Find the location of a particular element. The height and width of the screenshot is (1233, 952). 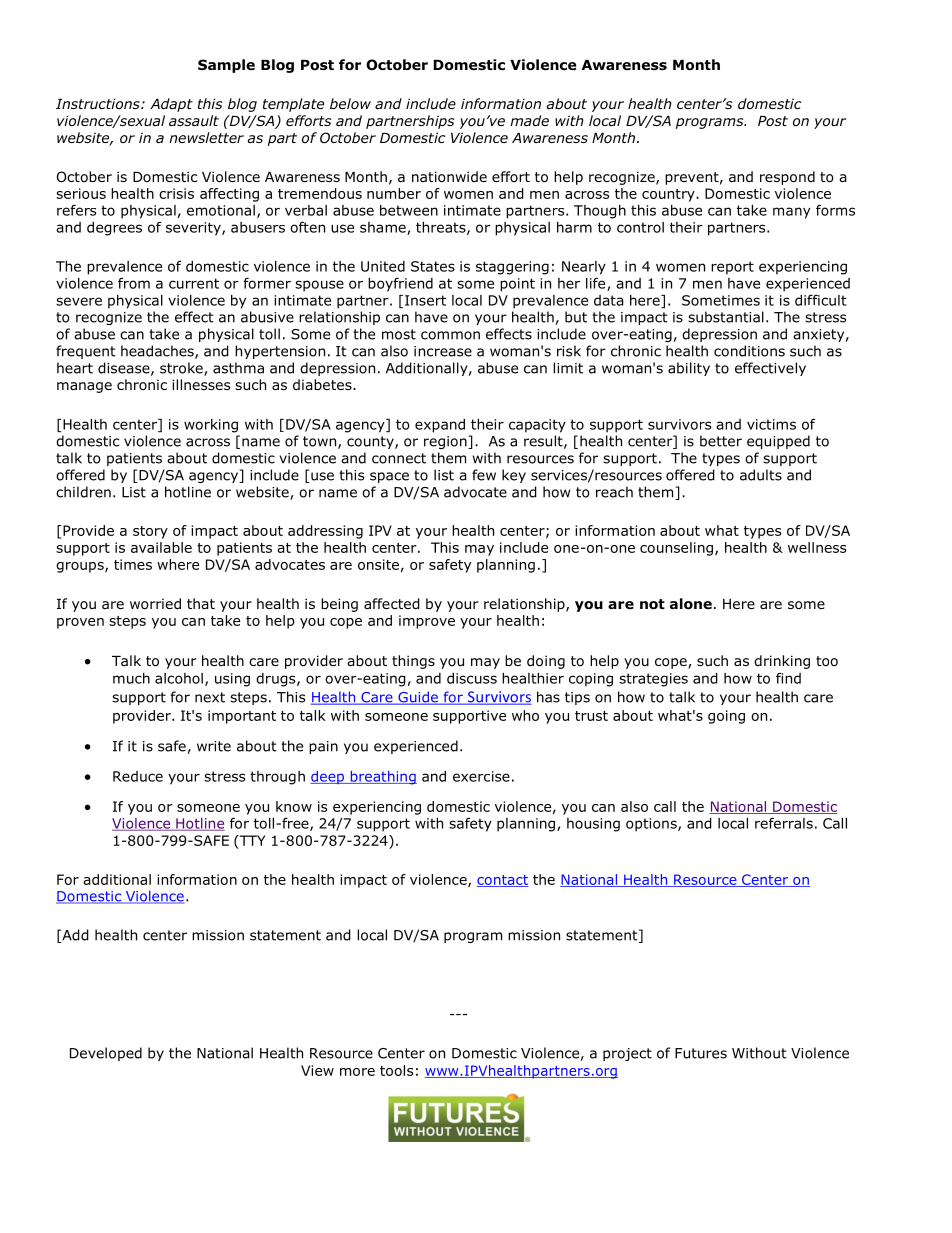

Adapt is located at coordinates (171, 105).
